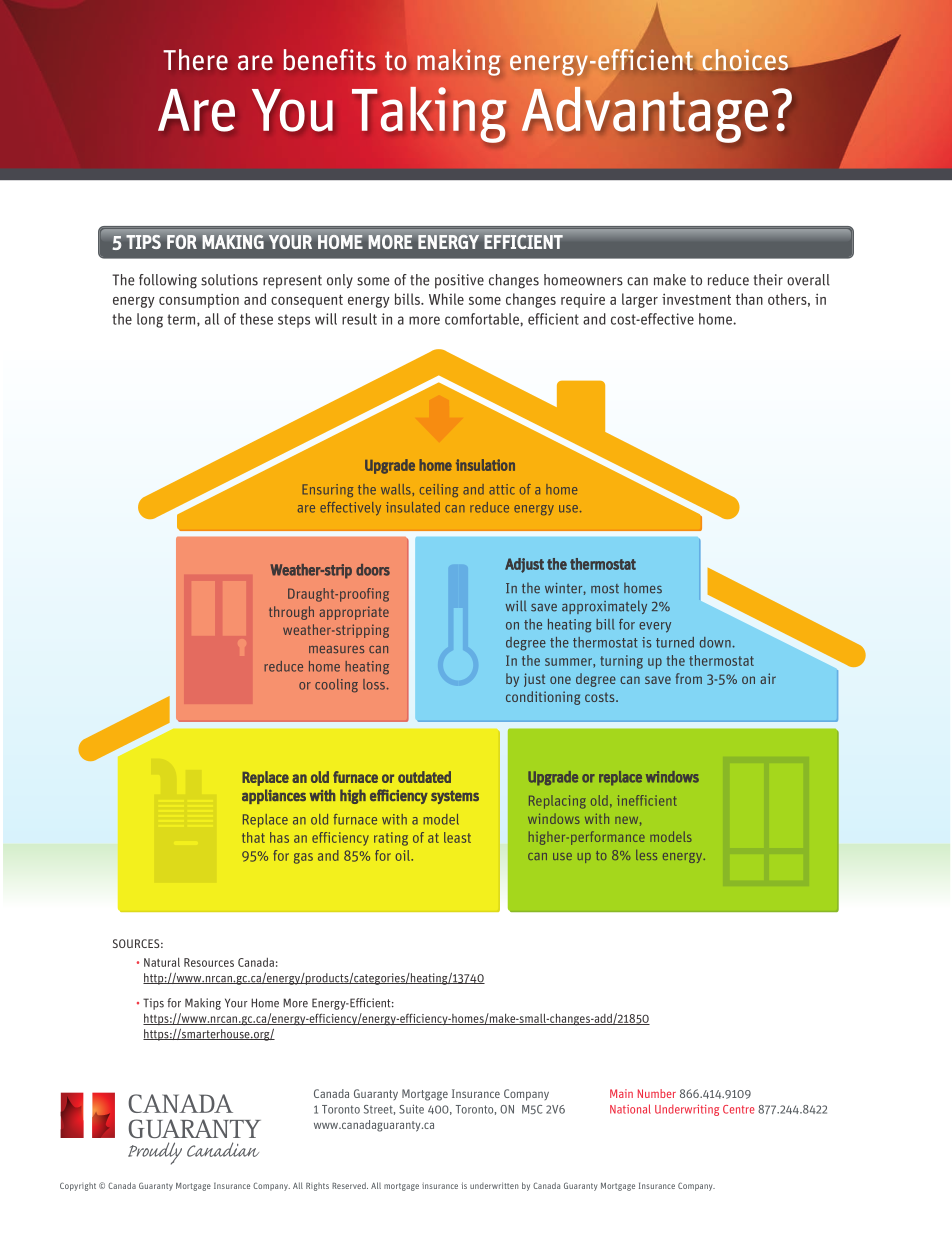 The image size is (952, 1233). Describe the element at coordinates (411, 1109) in the screenshot. I see `Suite` at that location.
